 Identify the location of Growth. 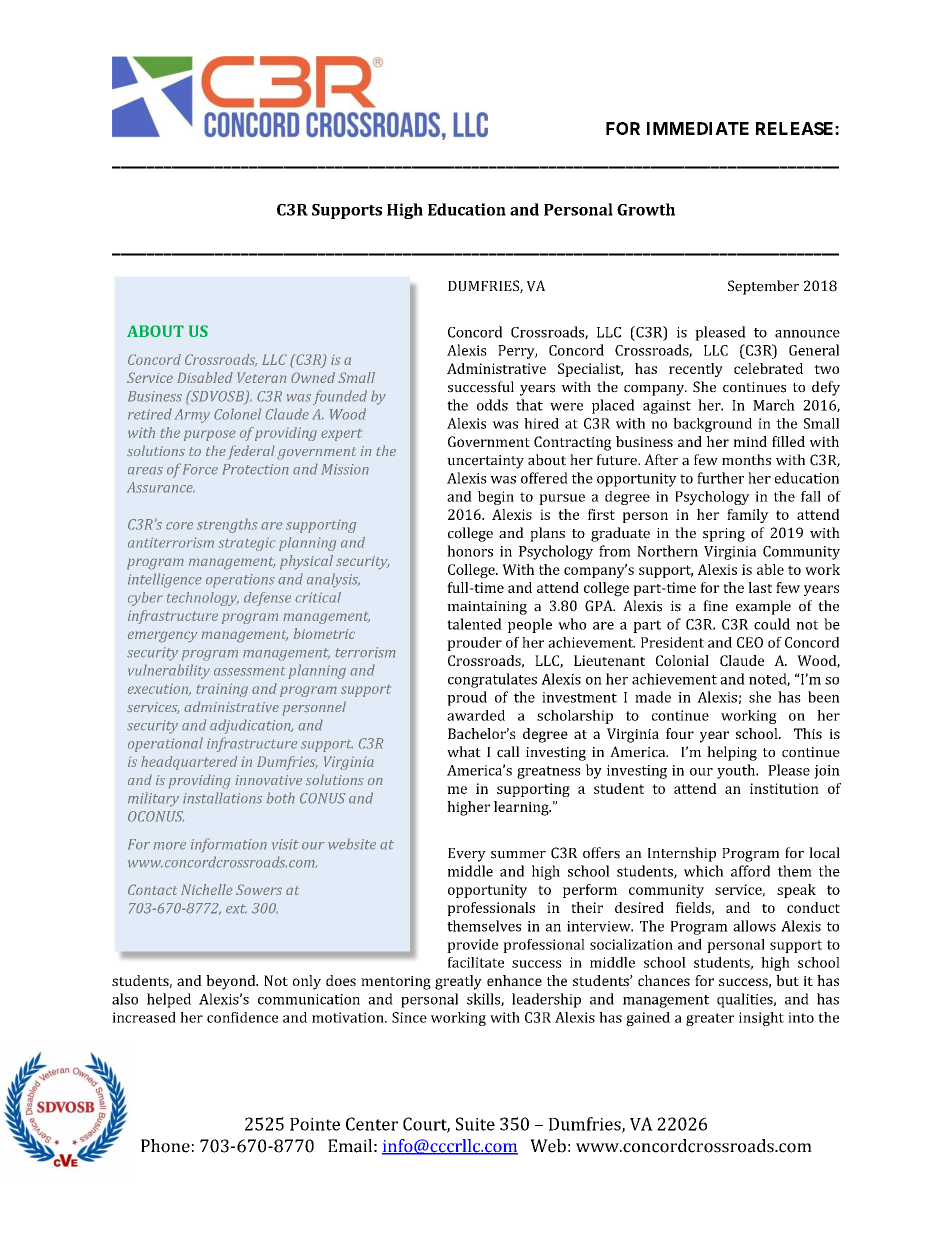
(646, 209).
